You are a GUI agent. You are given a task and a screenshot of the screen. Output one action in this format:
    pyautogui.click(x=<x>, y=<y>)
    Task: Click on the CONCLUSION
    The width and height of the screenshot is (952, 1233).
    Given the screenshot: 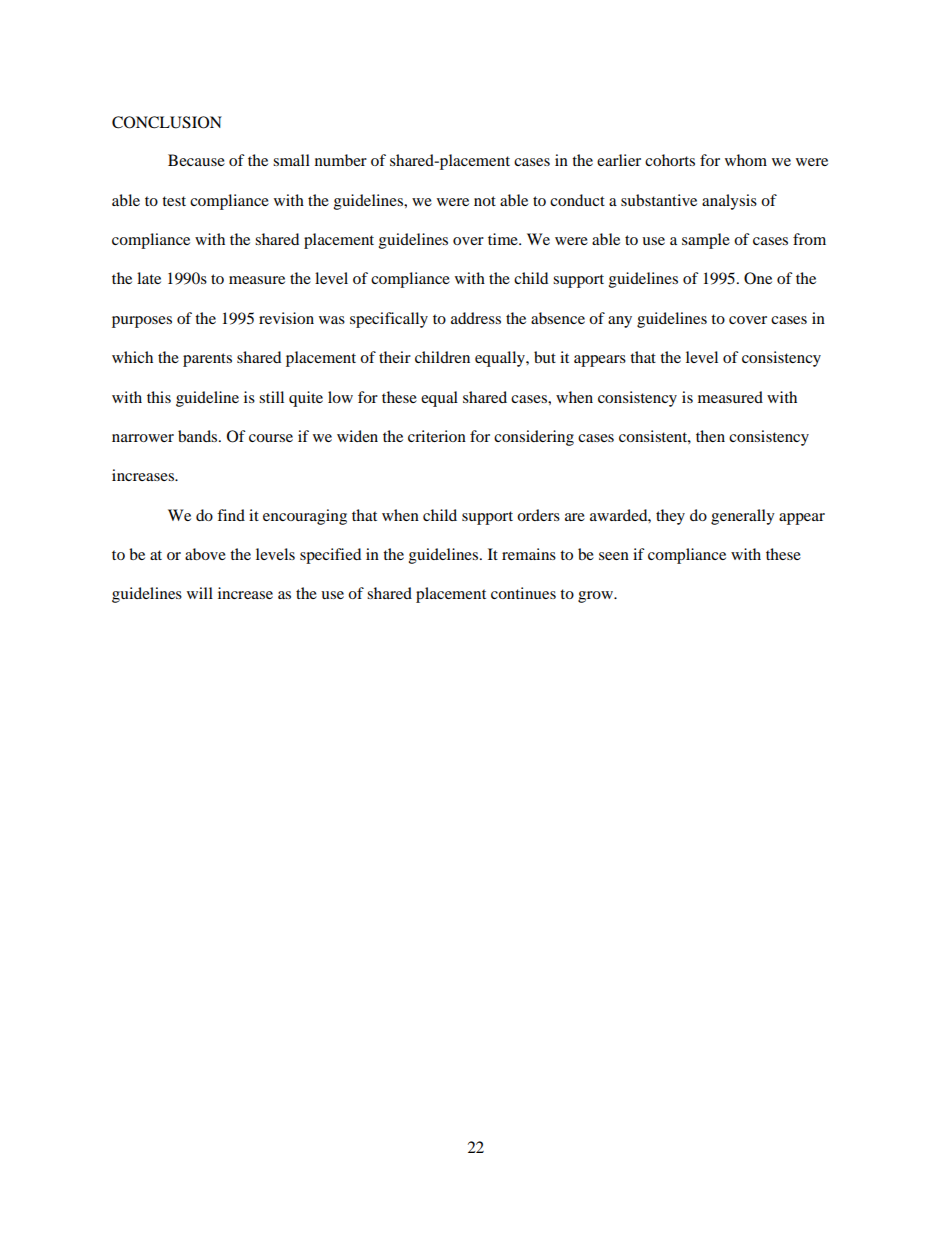 What is the action you would take?
    pyautogui.click(x=167, y=122)
